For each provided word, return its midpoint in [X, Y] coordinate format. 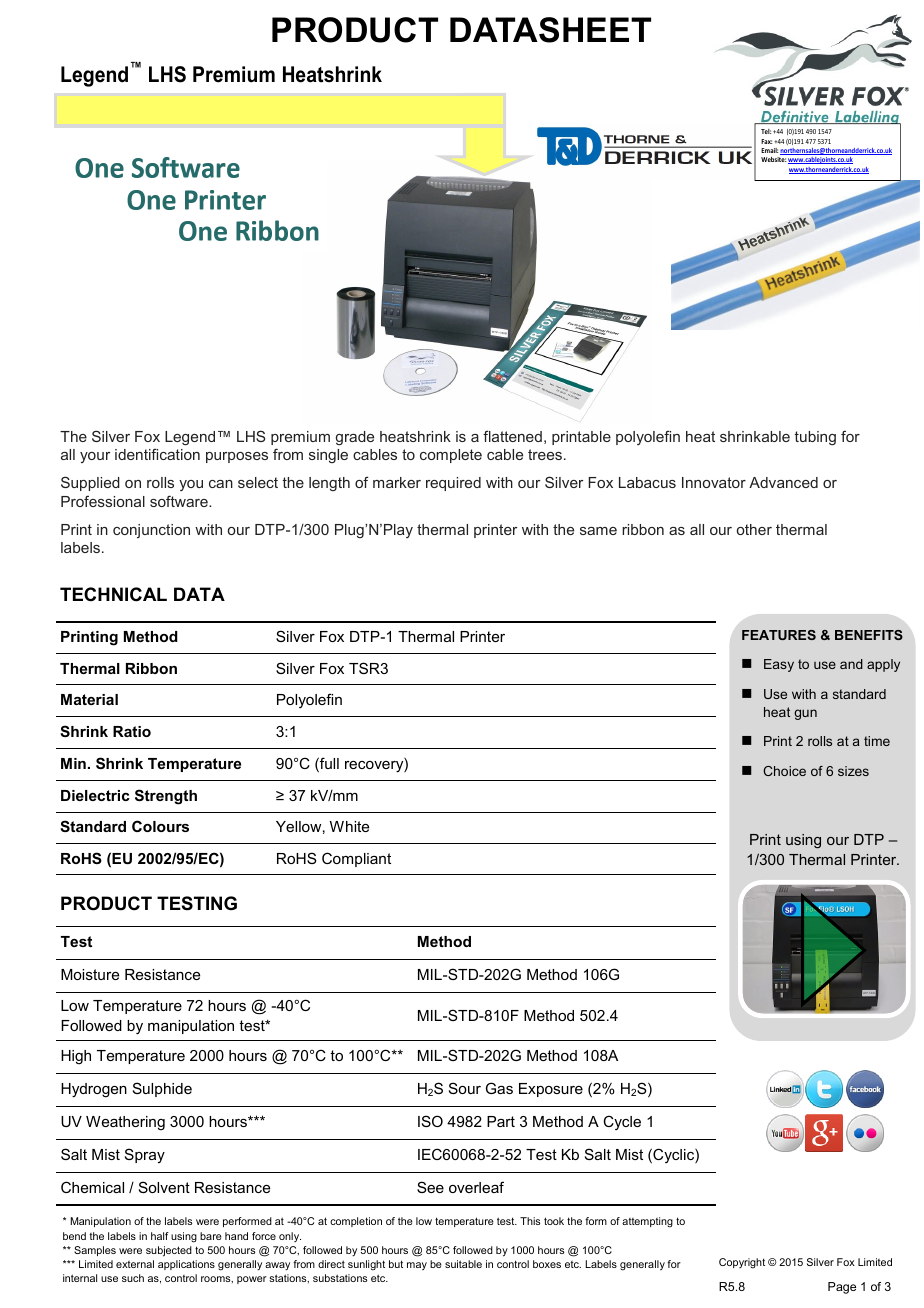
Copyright [742, 1263]
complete [451, 456]
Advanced [783, 482]
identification [157, 454]
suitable [463, 1264]
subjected [169, 1251]
